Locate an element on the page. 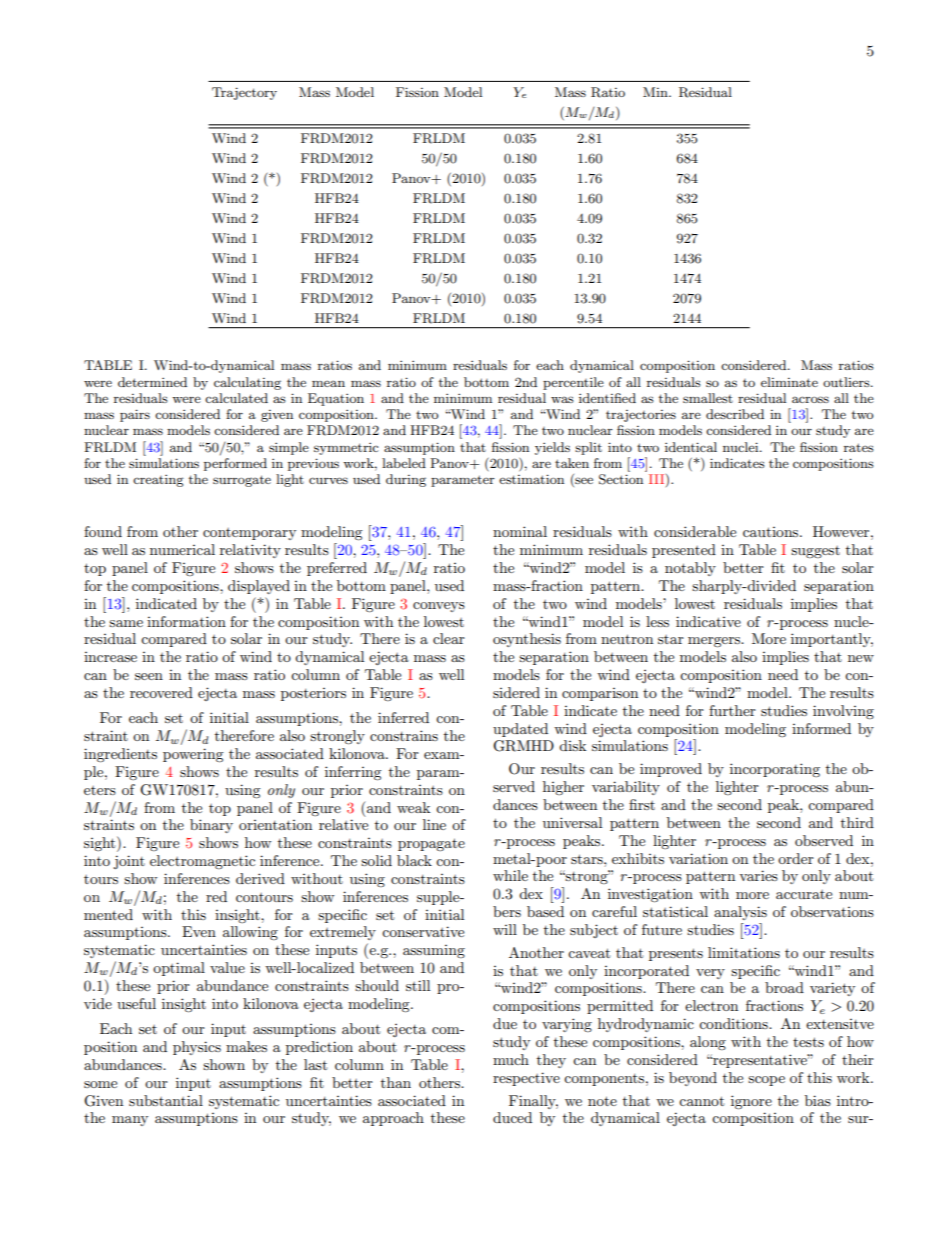 Image resolution: width=952 pixels, height=1233 pixels. Trajectory is located at coordinates (244, 93).
